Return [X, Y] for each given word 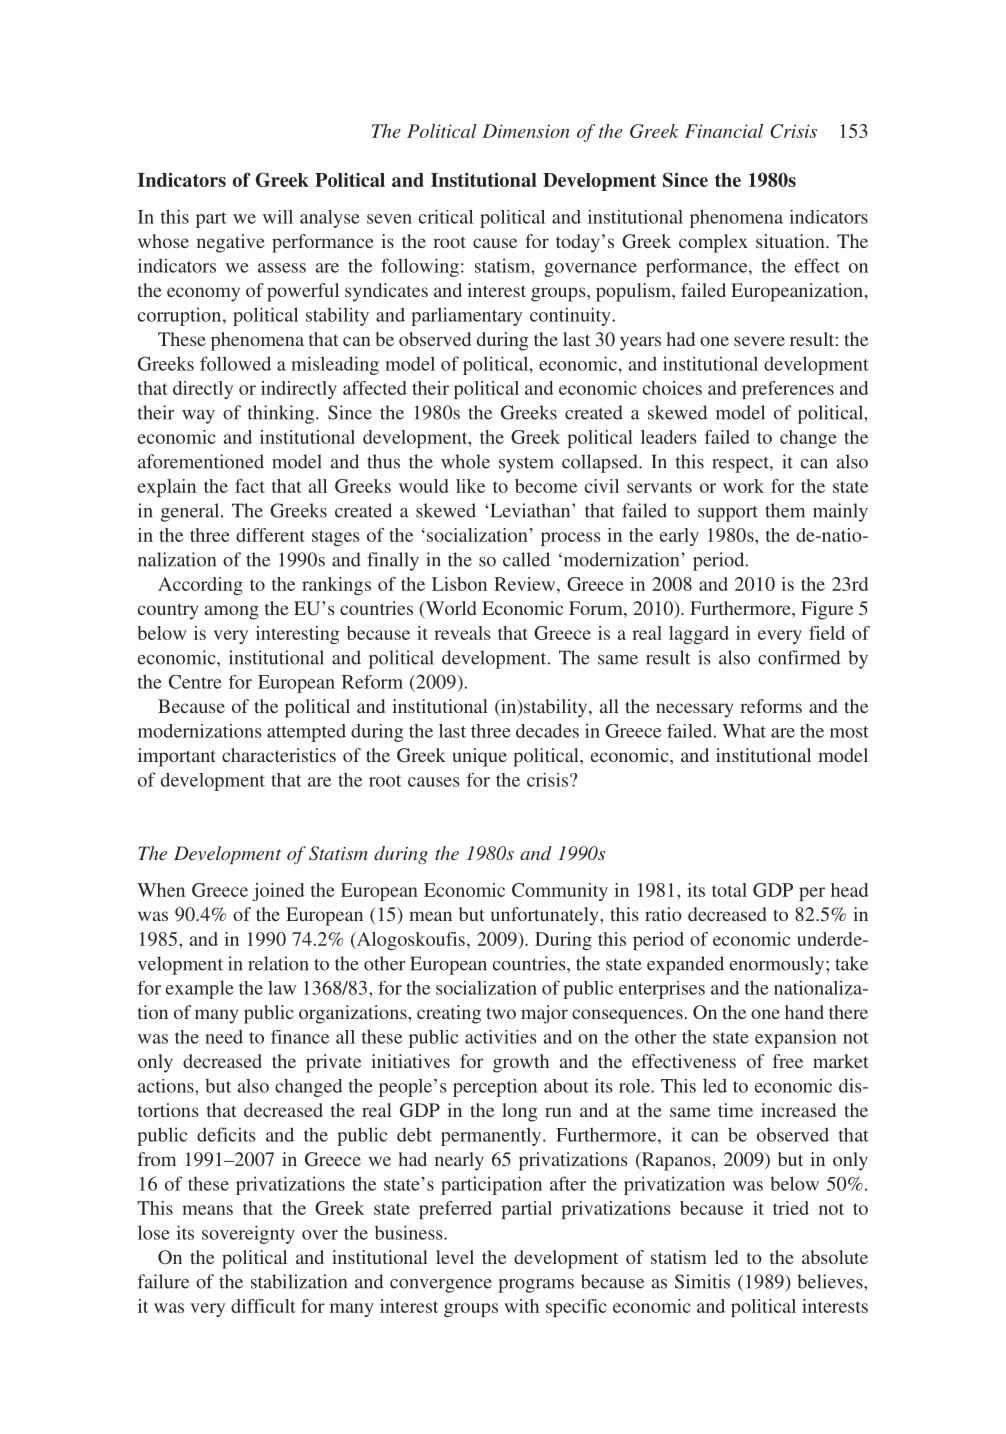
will [278, 217]
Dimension [526, 131]
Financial [724, 131]
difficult [263, 1306]
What [744, 731]
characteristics [279, 755]
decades [547, 731]
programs [536, 1286]
